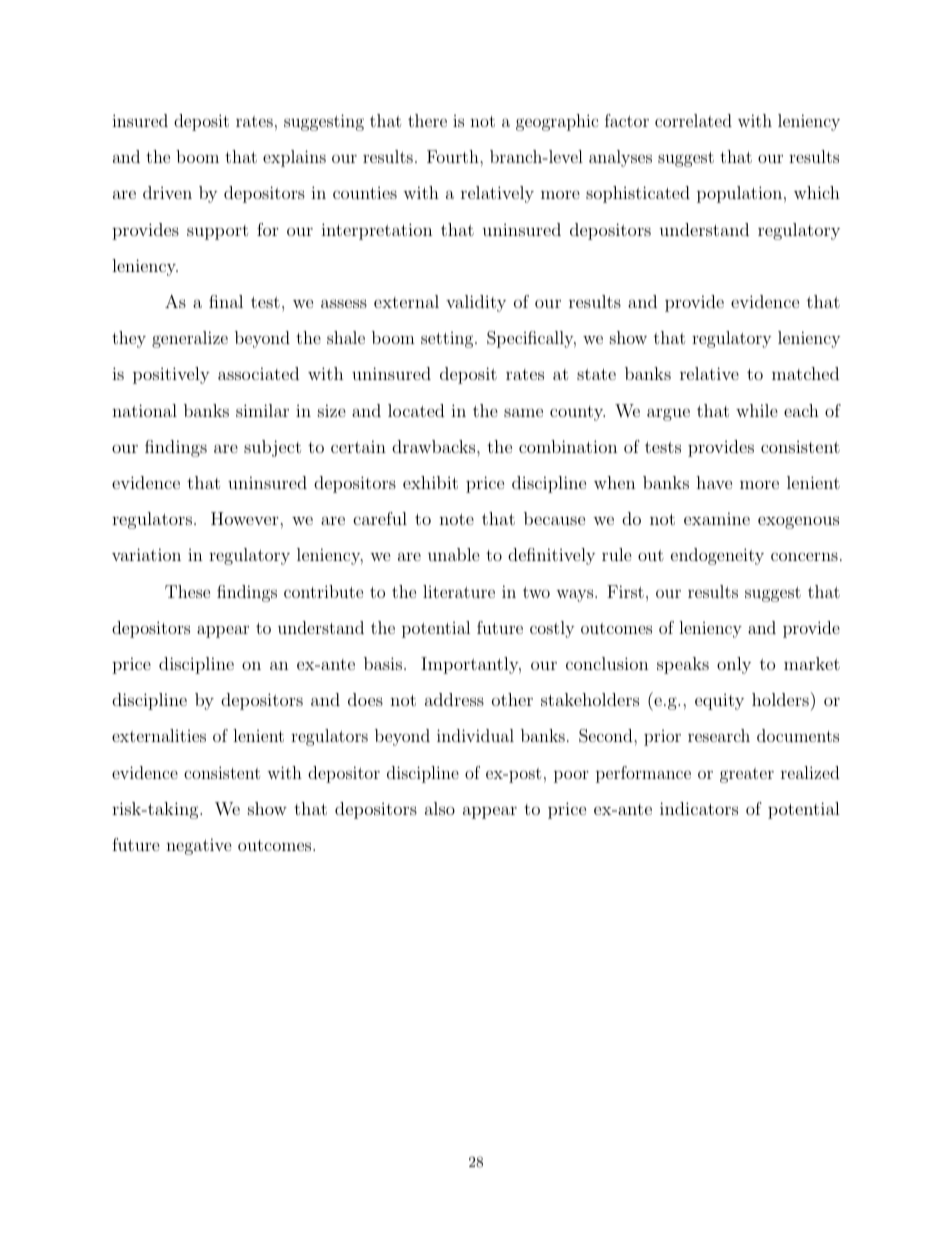  I want to click on explains, so click(294, 158).
